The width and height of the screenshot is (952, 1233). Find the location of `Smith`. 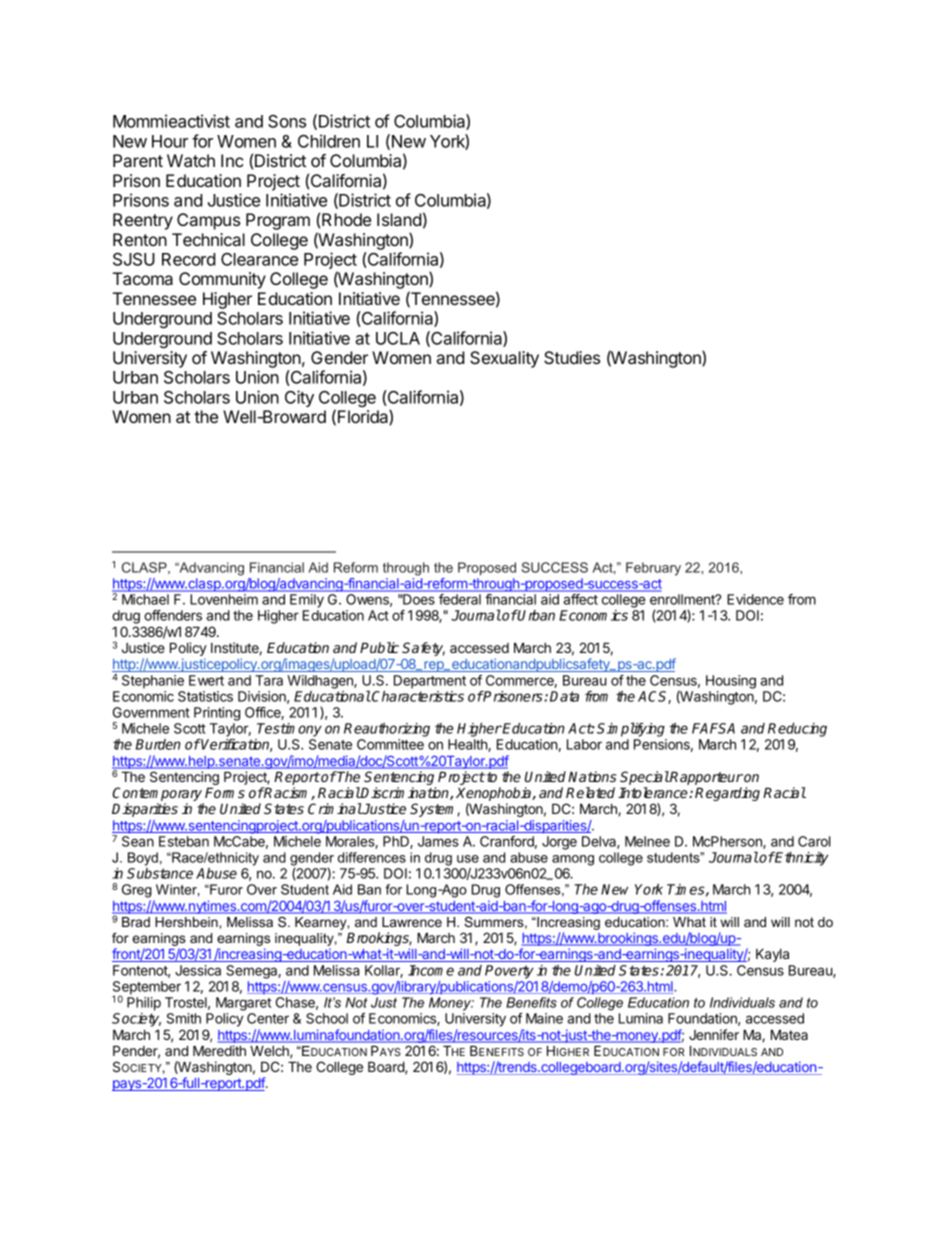

Smith is located at coordinates (184, 1018).
